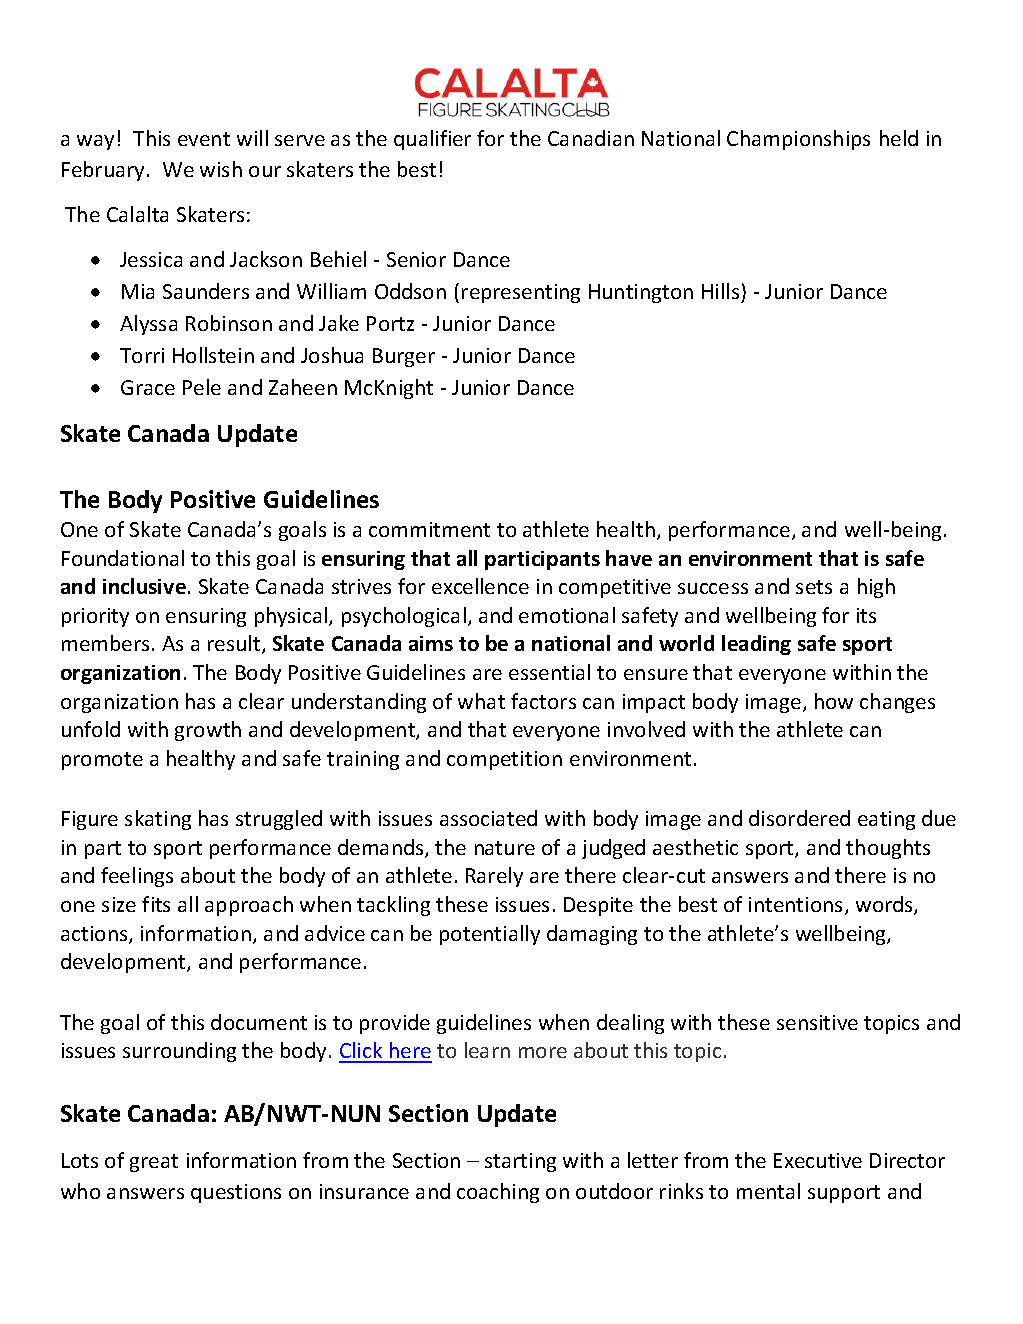 The height and width of the screenshot is (1324, 1023). I want to click on Championships, so click(798, 140).
